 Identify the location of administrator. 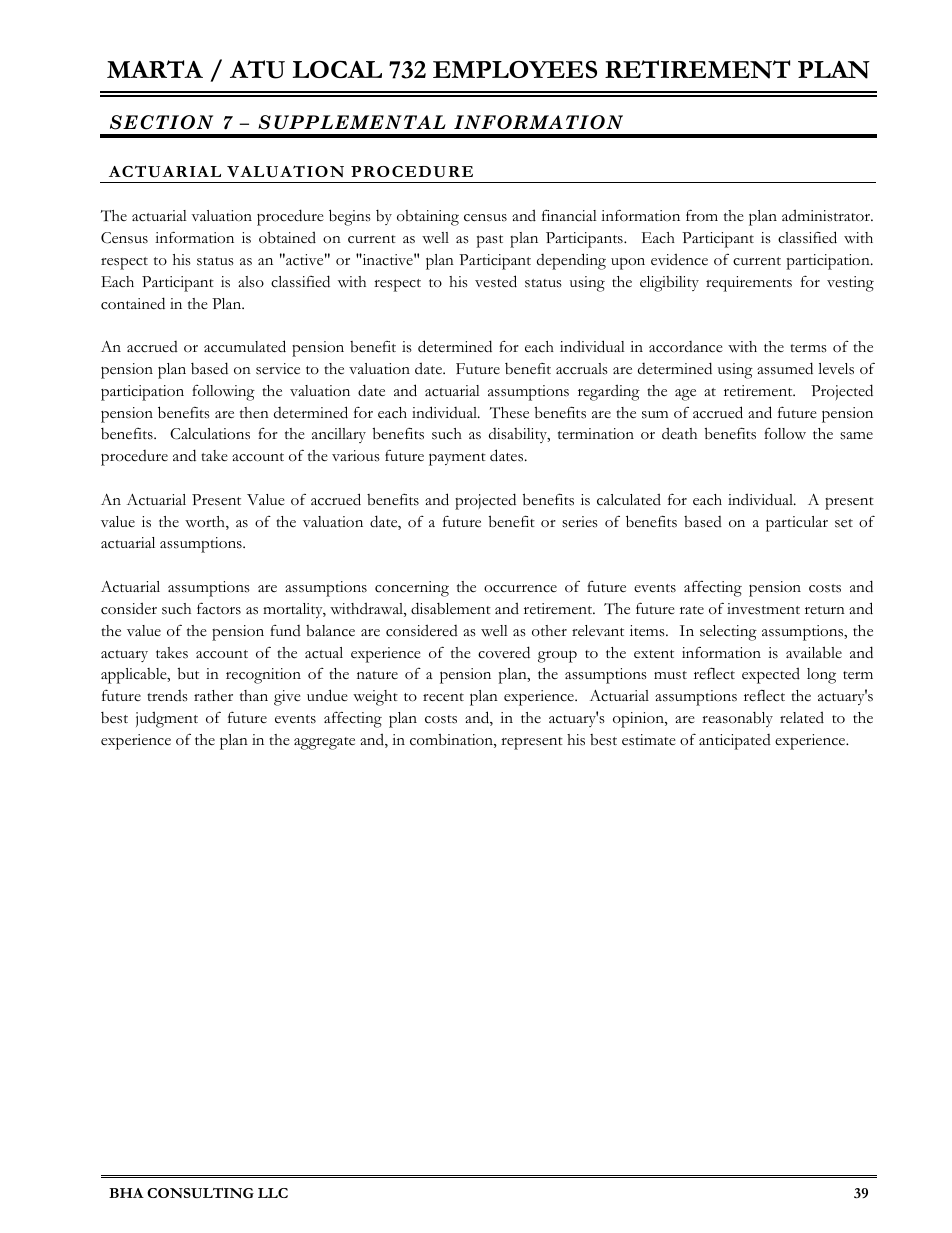
(827, 215).
